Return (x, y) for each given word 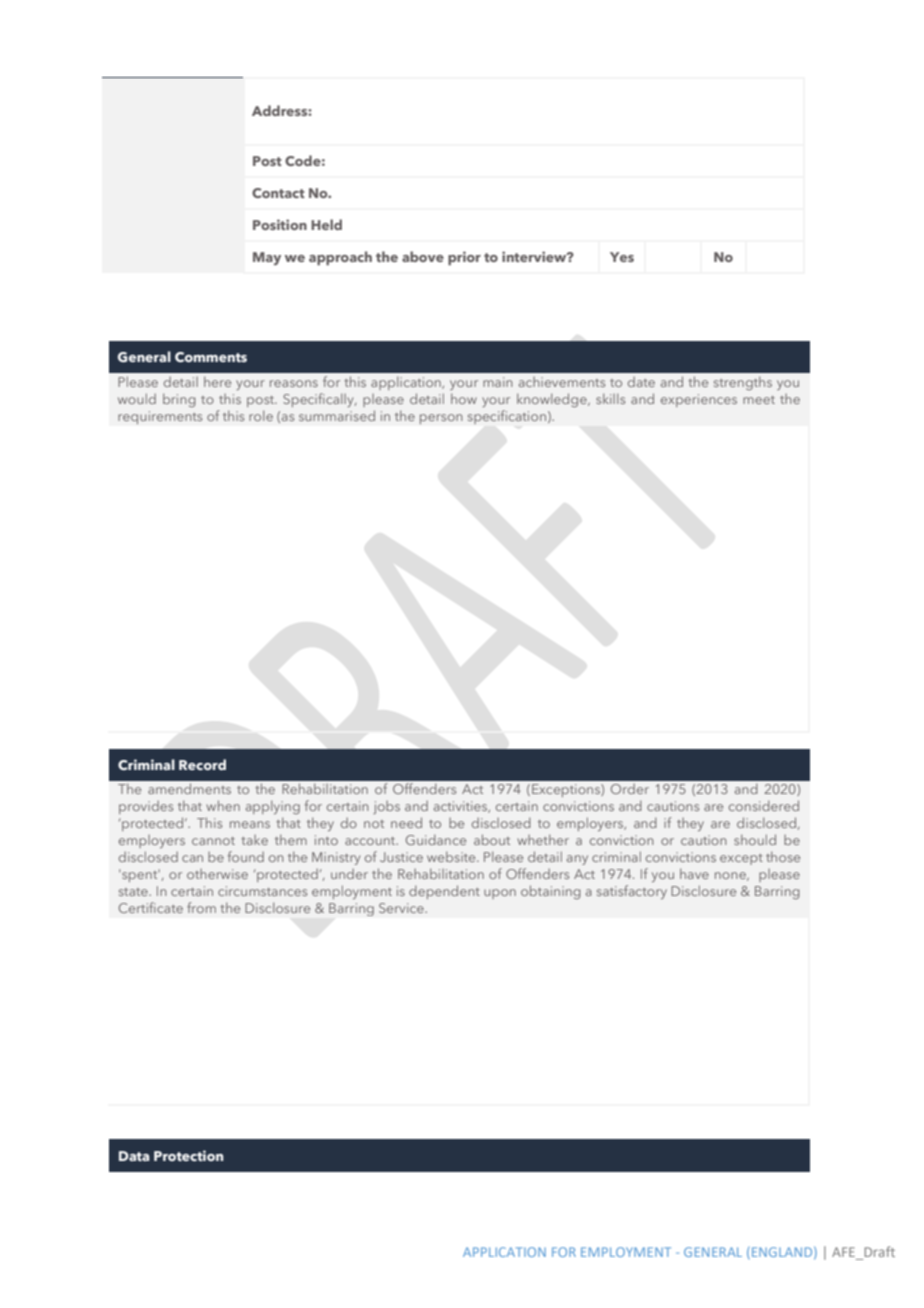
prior (464, 258)
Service (402, 908)
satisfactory (632, 892)
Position (280, 224)
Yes (622, 257)
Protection (188, 1155)
